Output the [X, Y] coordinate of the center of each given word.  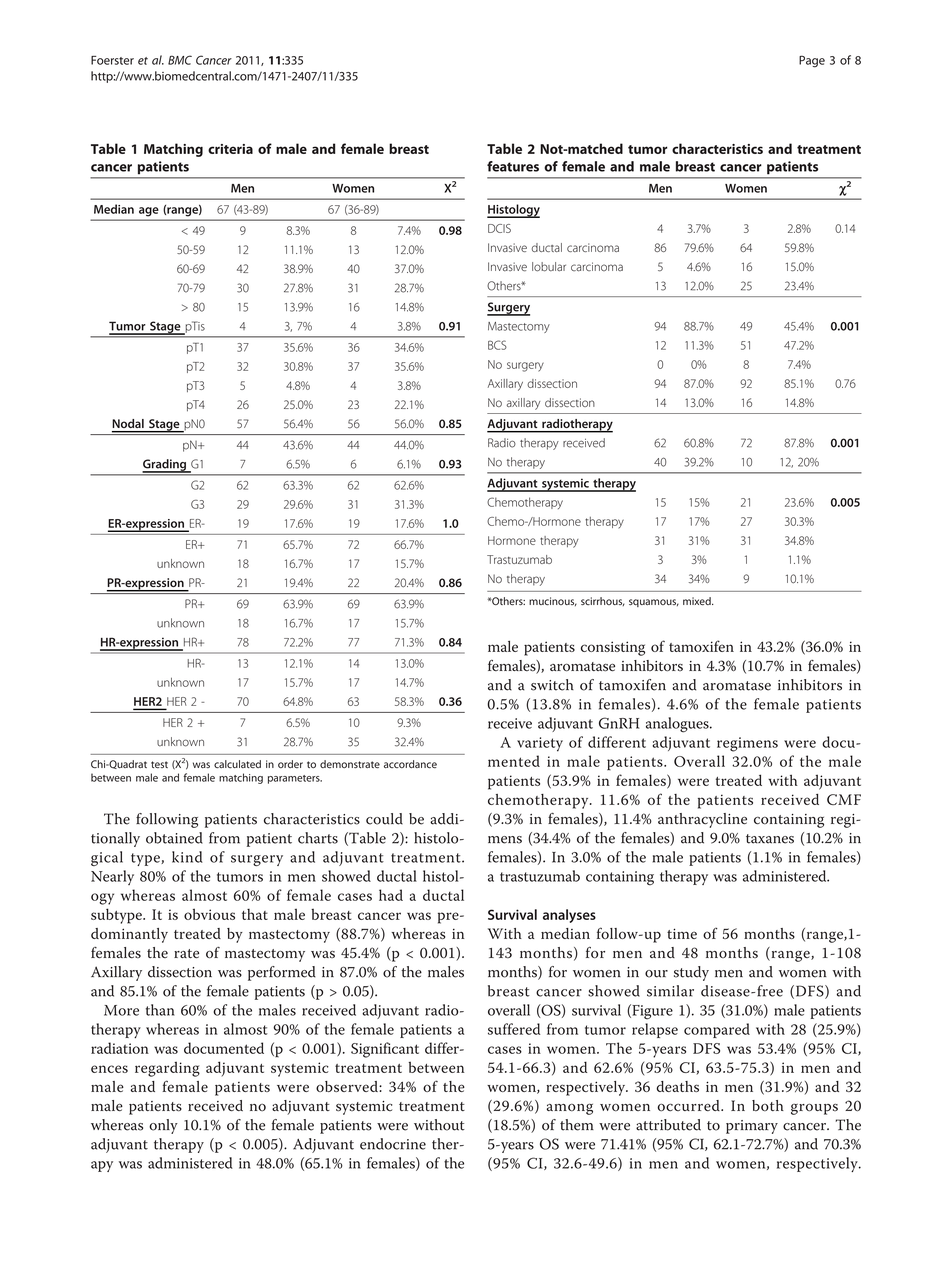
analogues [678, 725]
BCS [497, 345]
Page [812, 61]
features [513, 166]
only [163, 1126]
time [682, 933]
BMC [180, 60]
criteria [230, 149]
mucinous [553, 601]
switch [552, 685]
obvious [209, 914]
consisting [613, 648]
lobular [549, 267]
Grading [165, 466]
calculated [237, 764]
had [391, 895]
